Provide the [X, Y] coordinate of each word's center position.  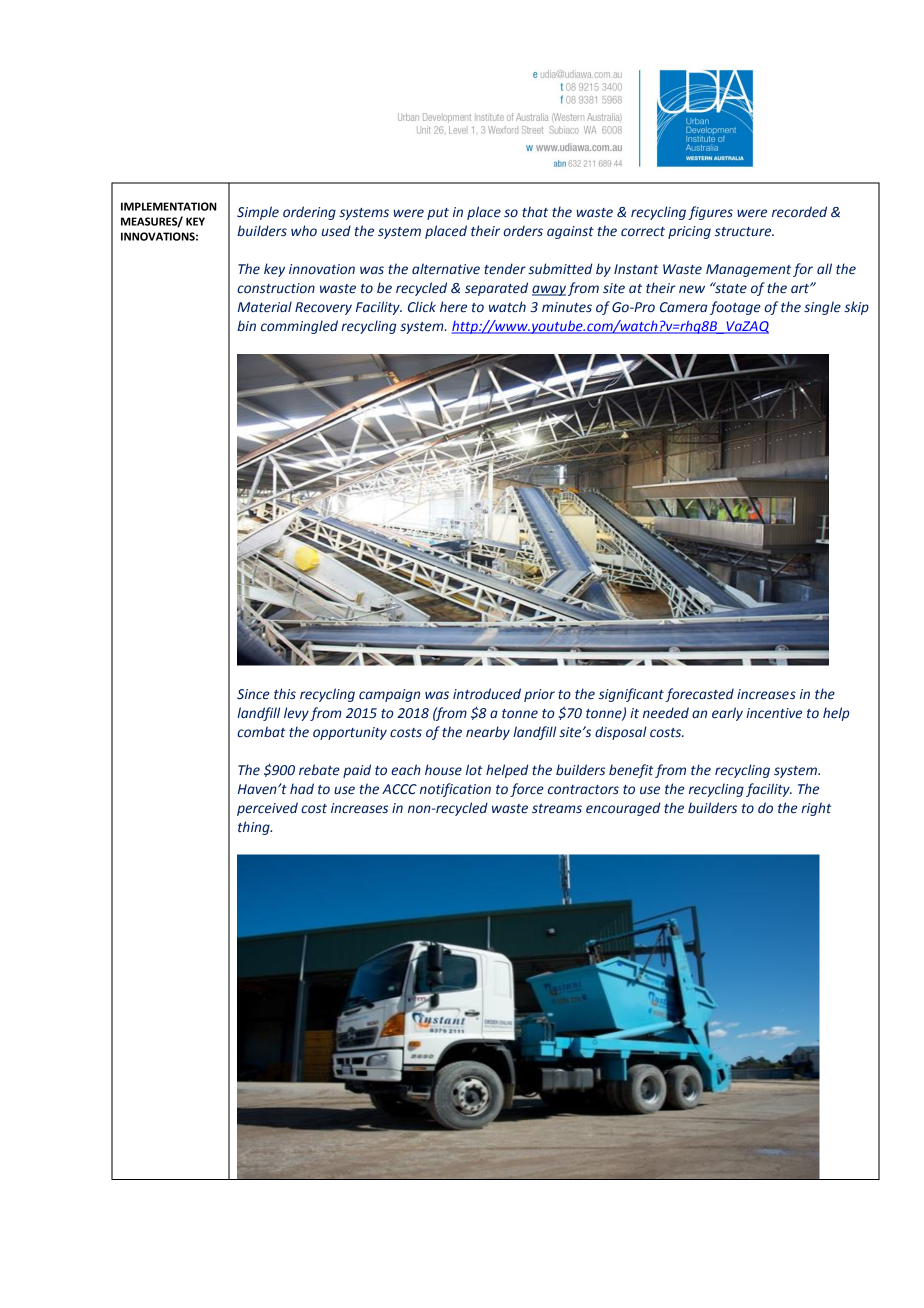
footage [735, 308]
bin [246, 325]
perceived [267, 809]
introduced [487, 694]
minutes [567, 307]
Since [253, 694]
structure [744, 232]
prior [539, 695]
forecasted [699, 695]
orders [523, 231]
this [285, 693]
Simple [258, 213]
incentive [774, 713]
